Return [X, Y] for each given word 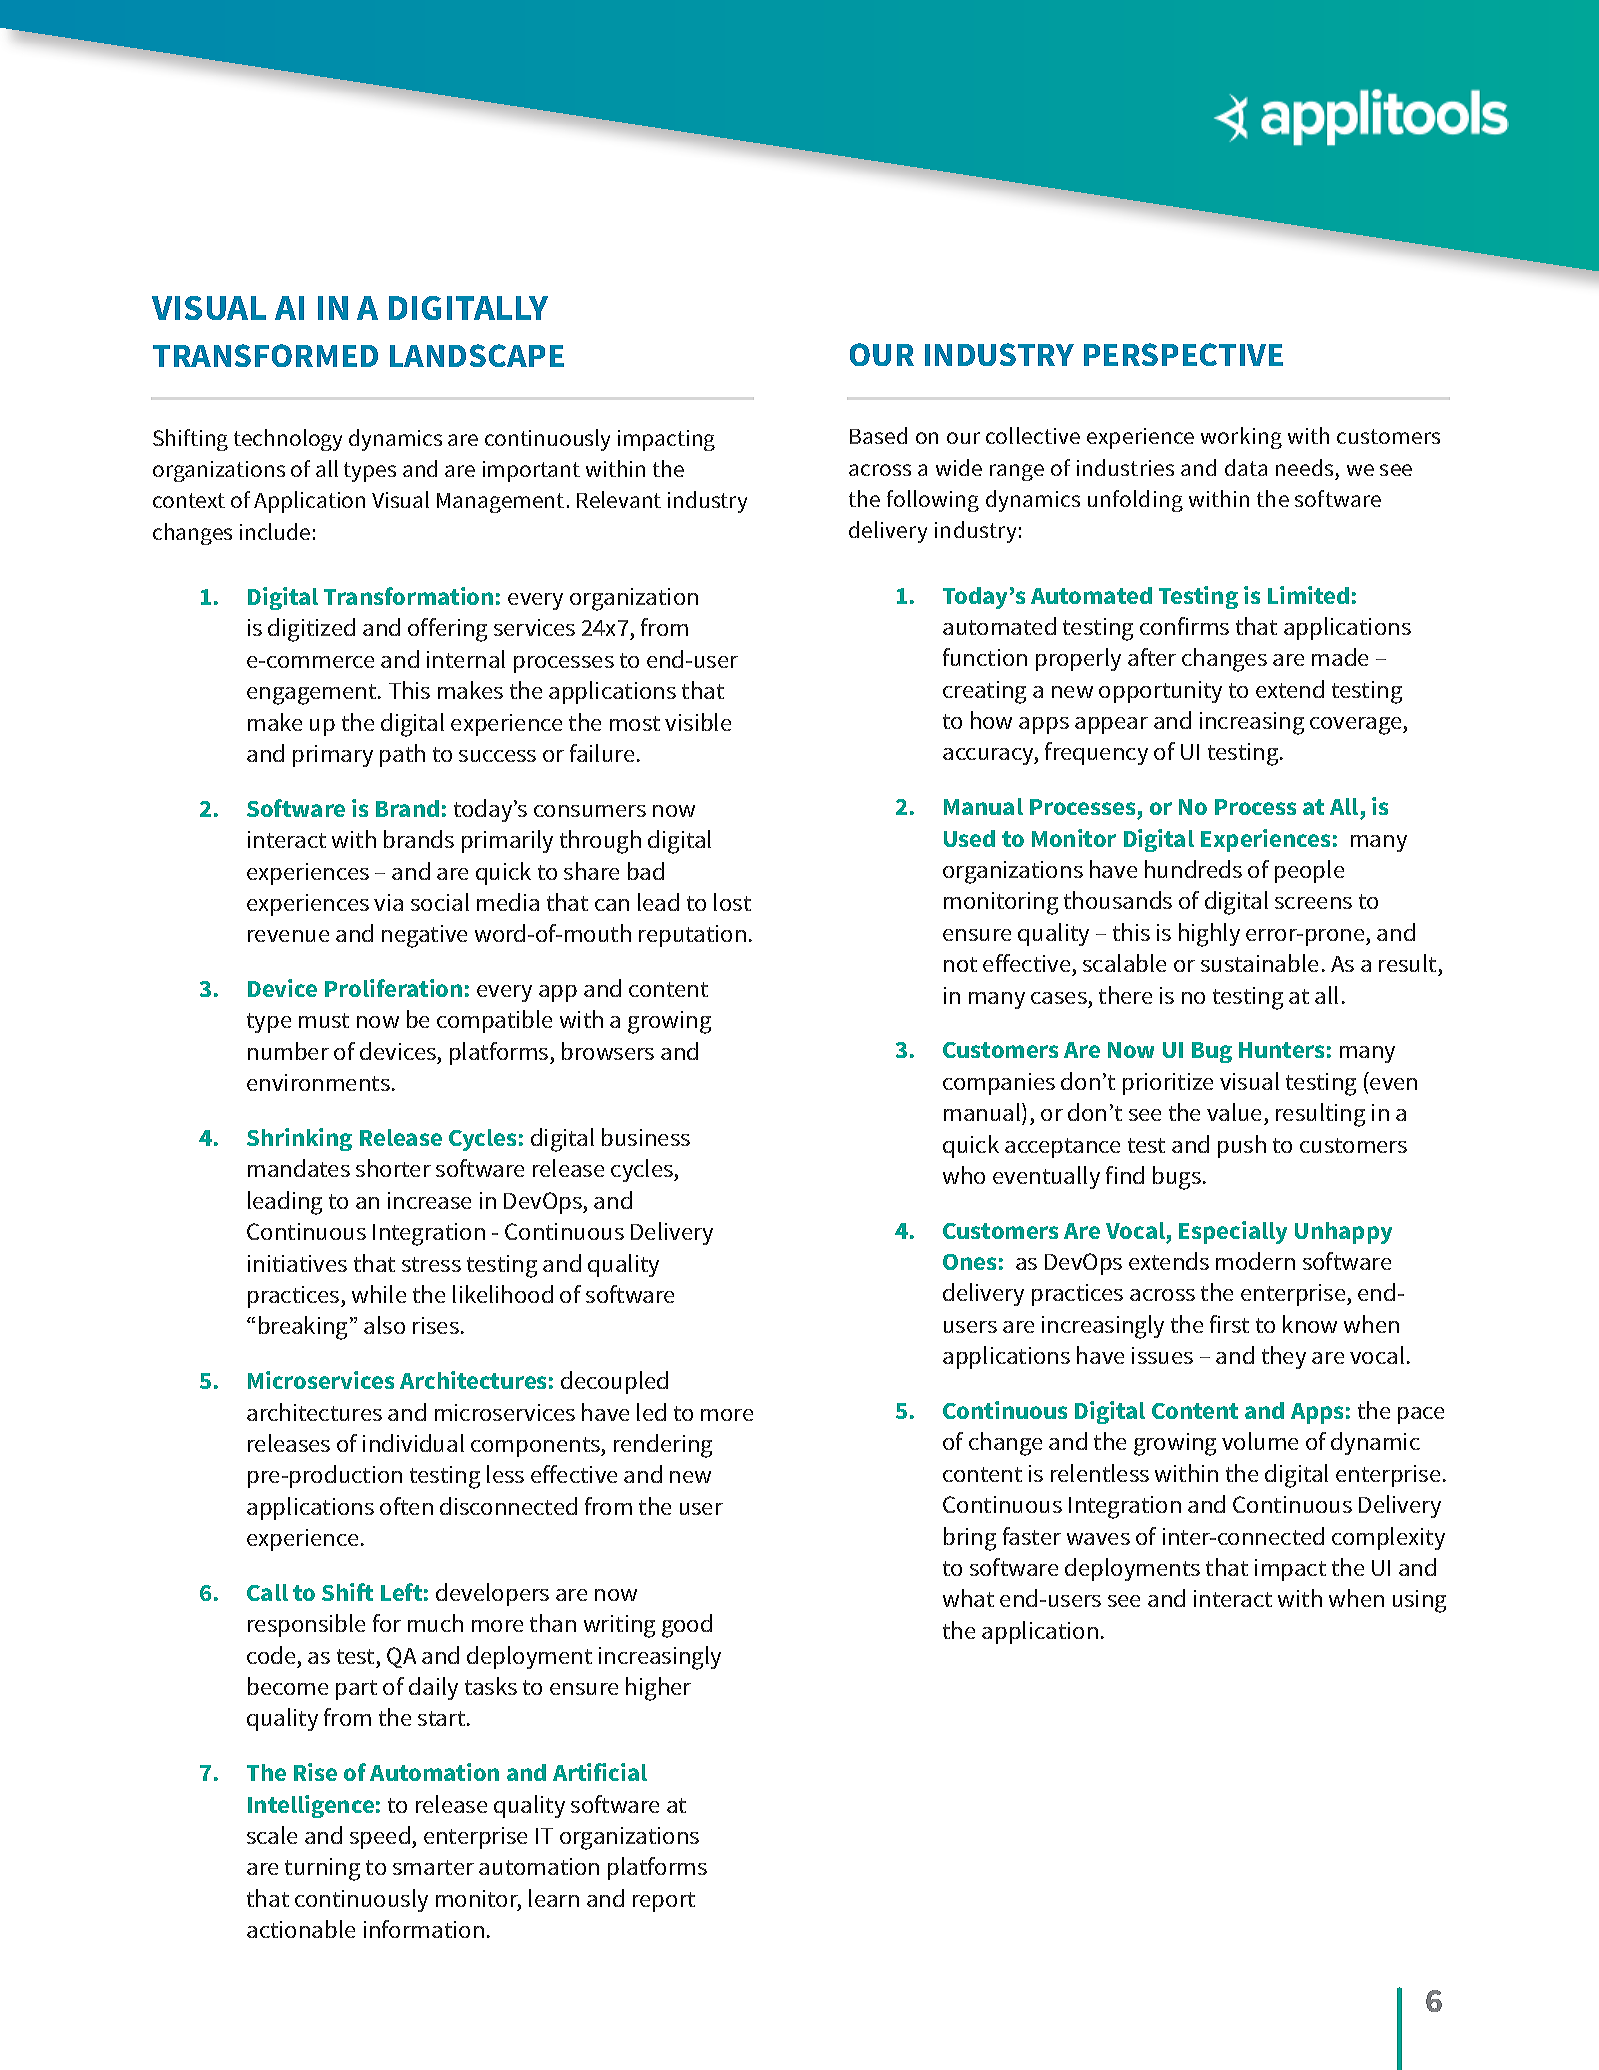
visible [698, 722]
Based [878, 435]
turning [322, 1869]
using [1419, 1601]
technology [288, 440]
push [1242, 1146]
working [1241, 438]
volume [1260, 1441]
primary [333, 756]
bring [970, 1539]
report [664, 1902]
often [406, 1506]
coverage [1357, 726]
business [646, 1137]
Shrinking [299, 1139]
